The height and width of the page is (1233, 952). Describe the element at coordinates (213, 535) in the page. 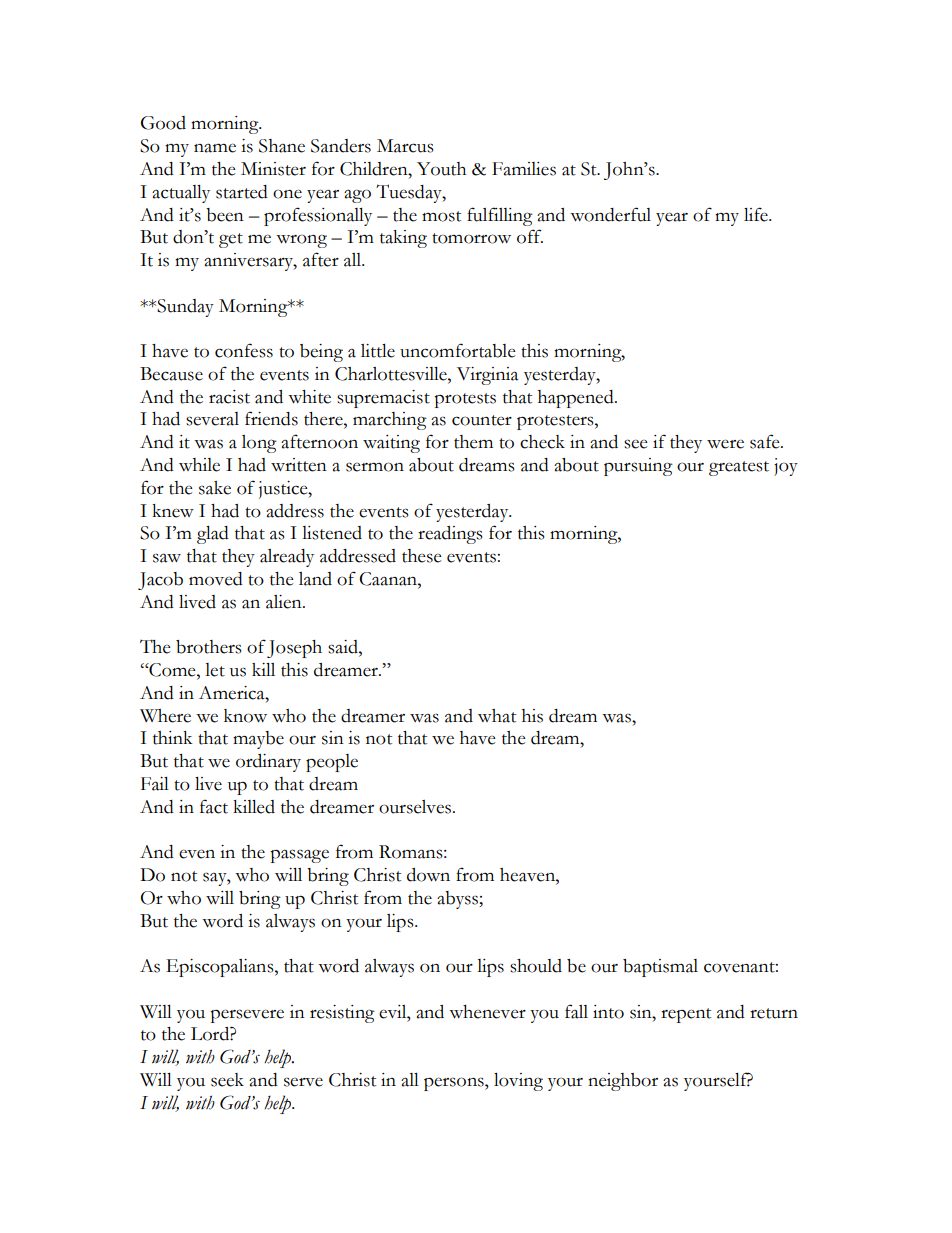

I see `glad` at that location.
